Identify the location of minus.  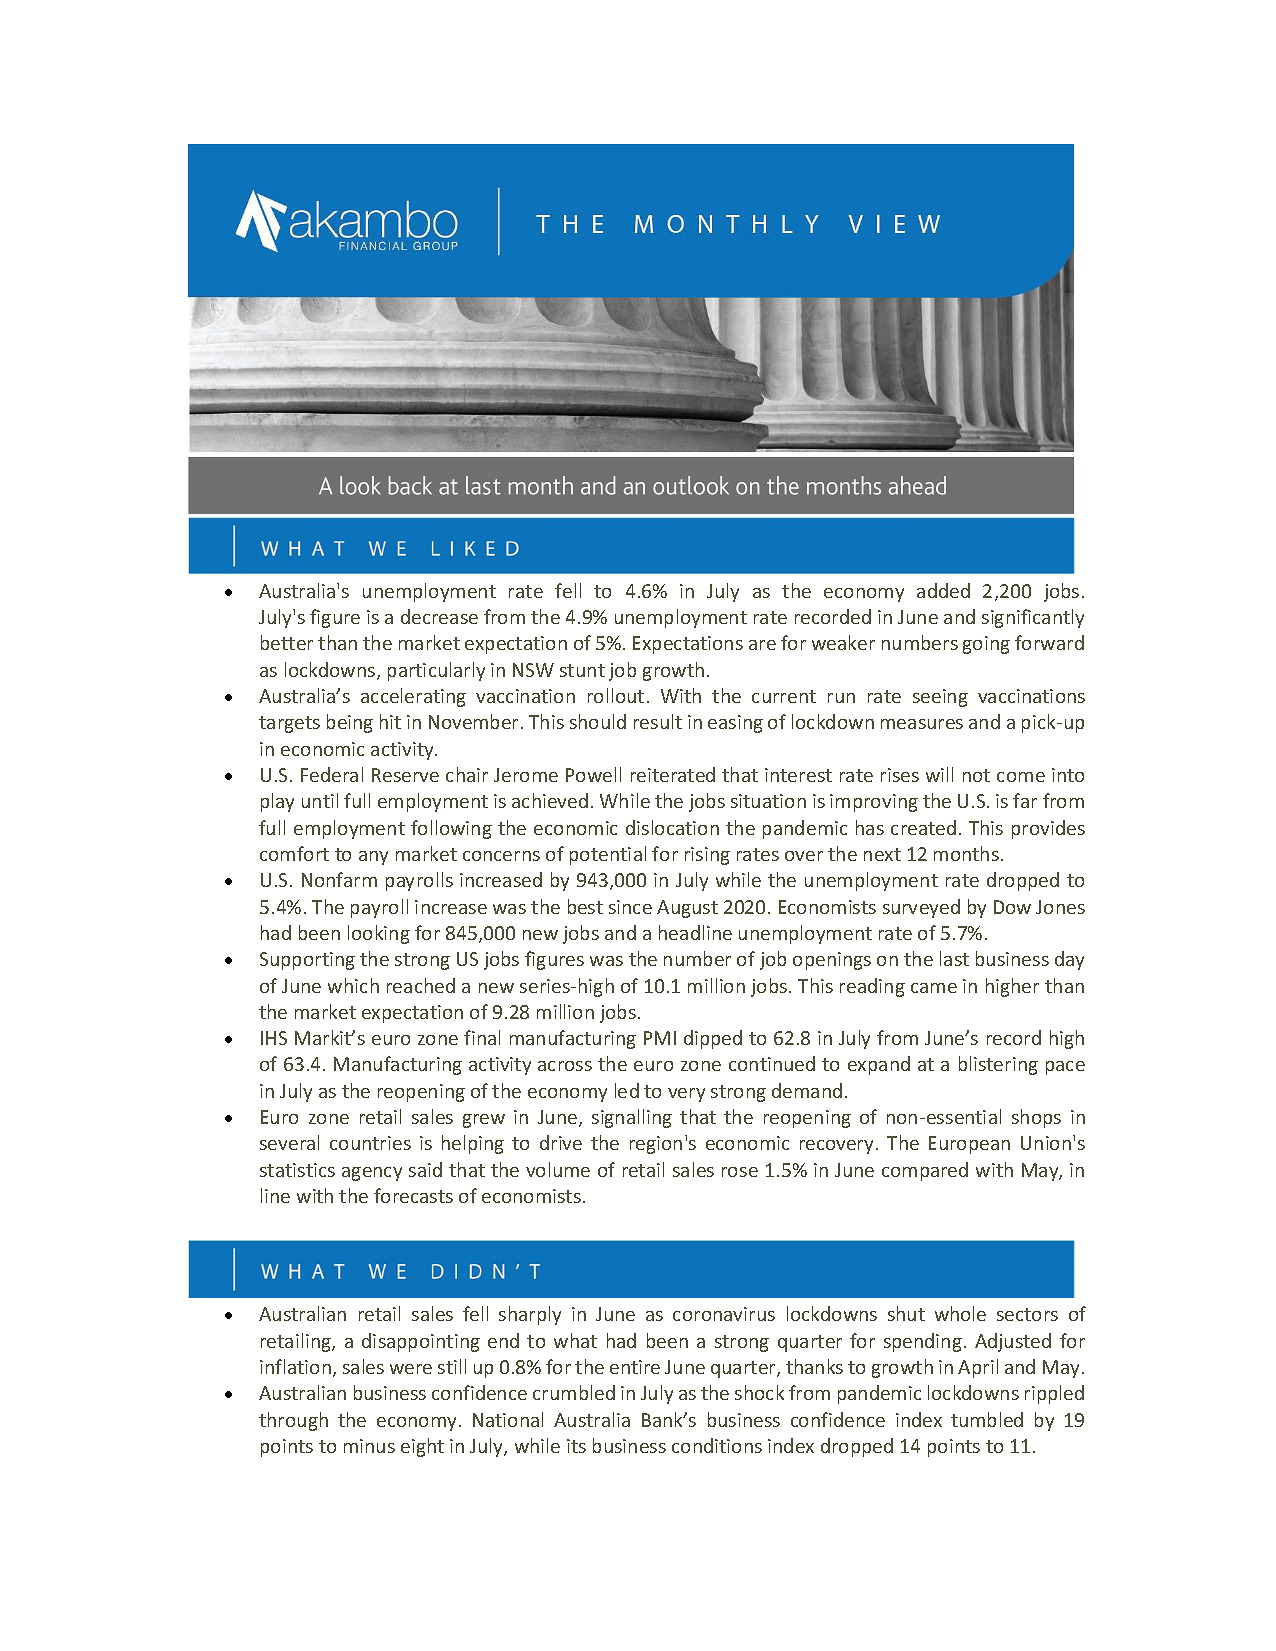
(369, 1446).
